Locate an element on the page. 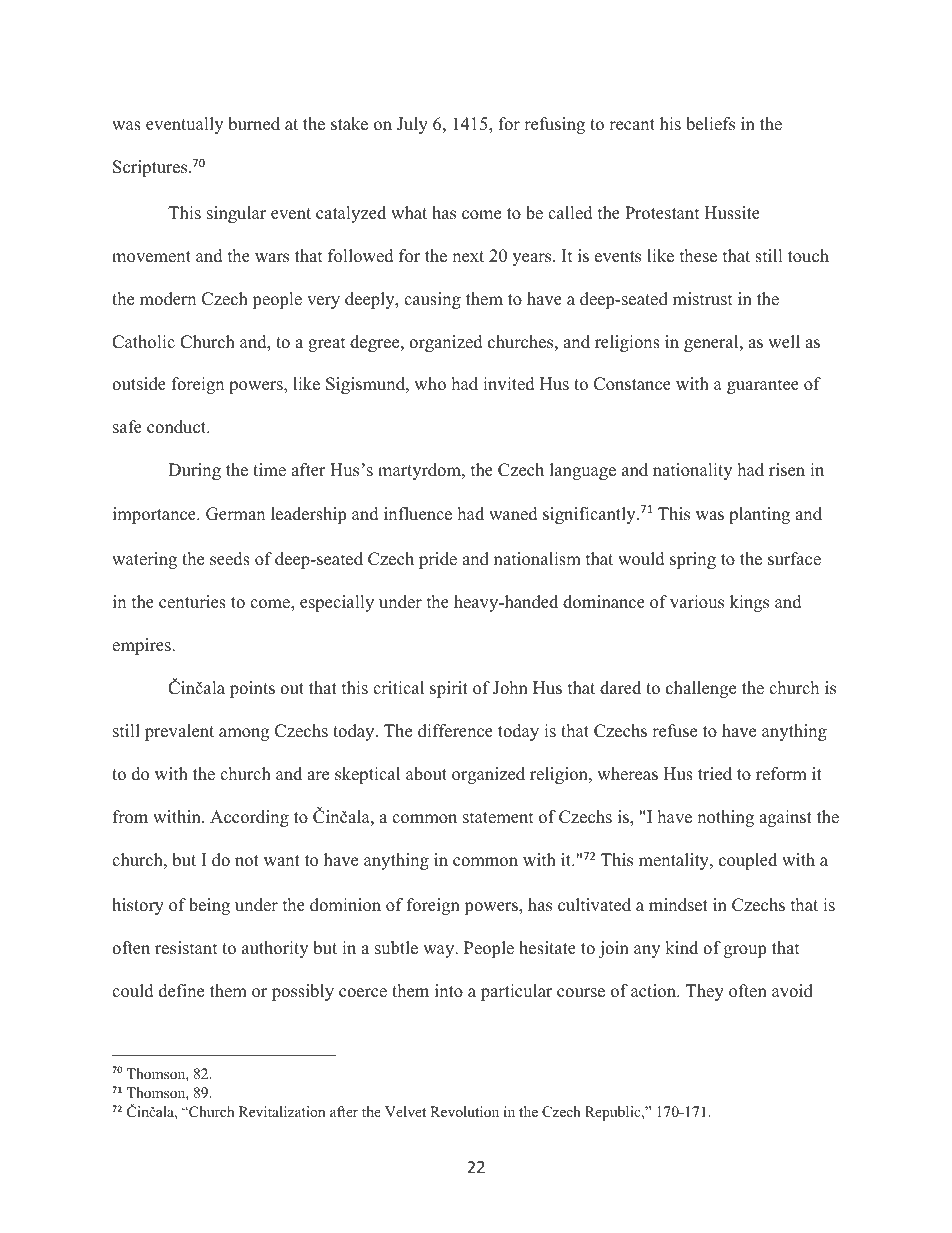 The image size is (952, 1233). martyrdom is located at coordinates (420, 471).
